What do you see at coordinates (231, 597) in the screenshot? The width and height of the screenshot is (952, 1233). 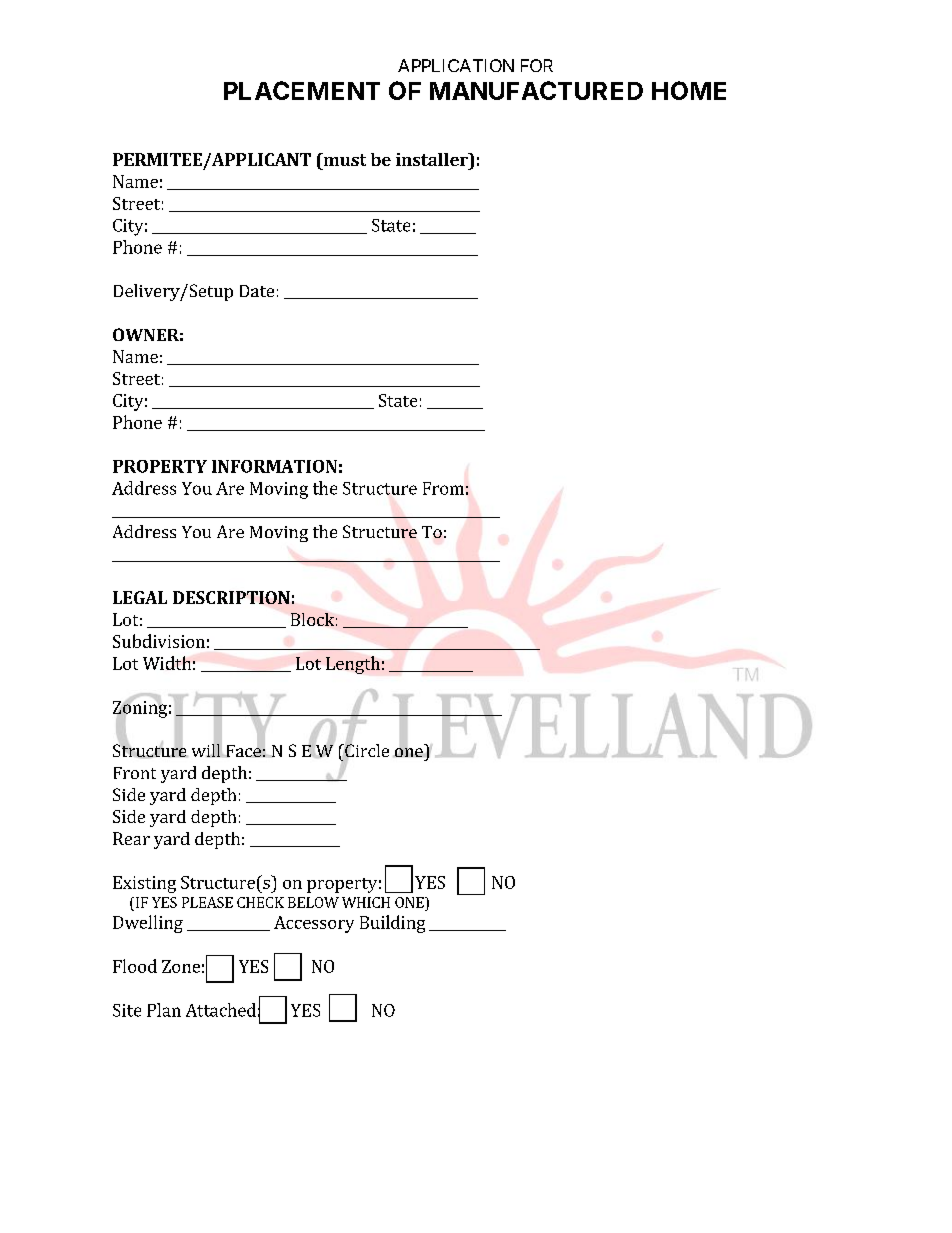 I see `DESCRIPTION` at bounding box center [231, 597].
